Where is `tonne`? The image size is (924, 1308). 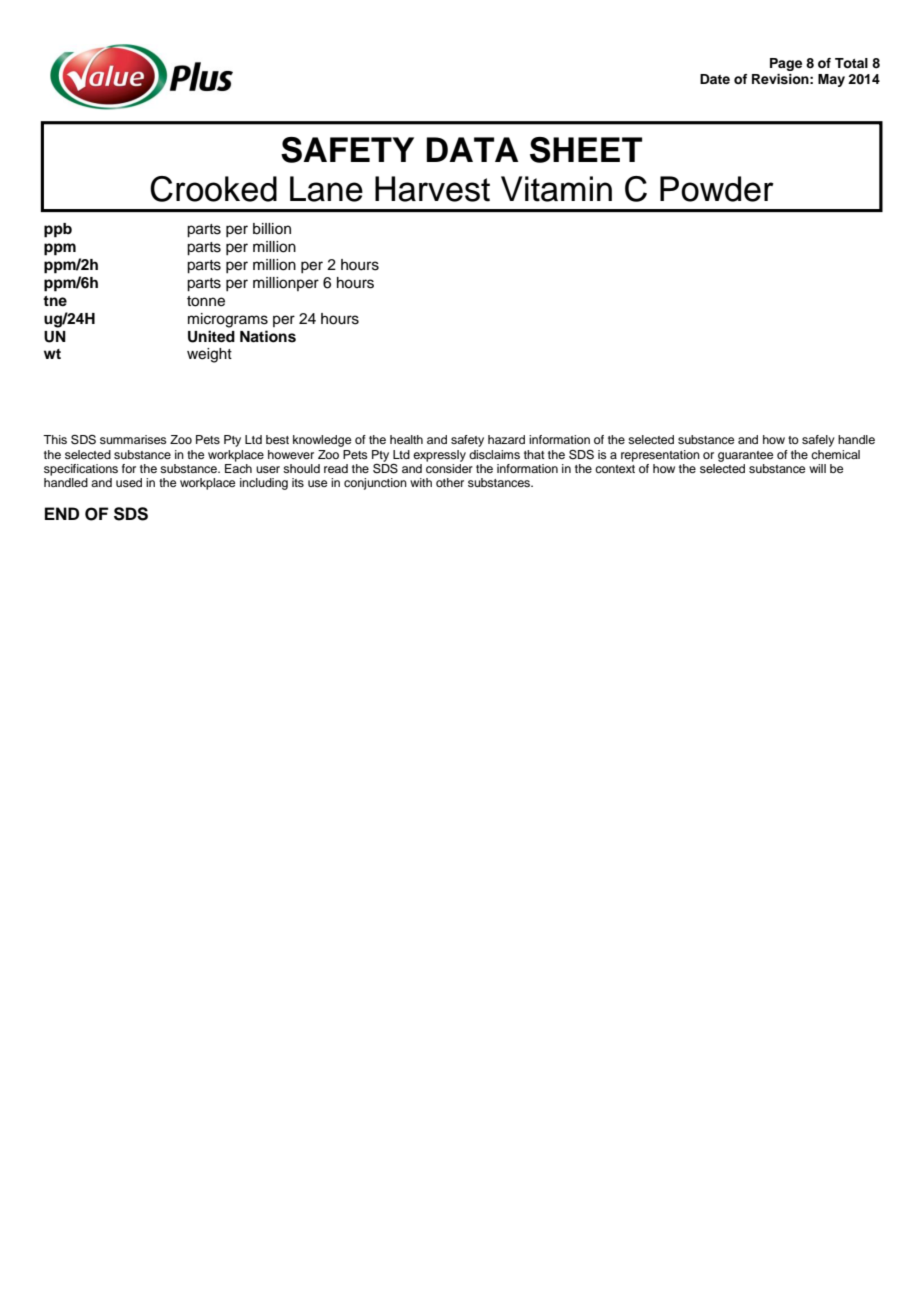
tonne is located at coordinates (206, 301).
